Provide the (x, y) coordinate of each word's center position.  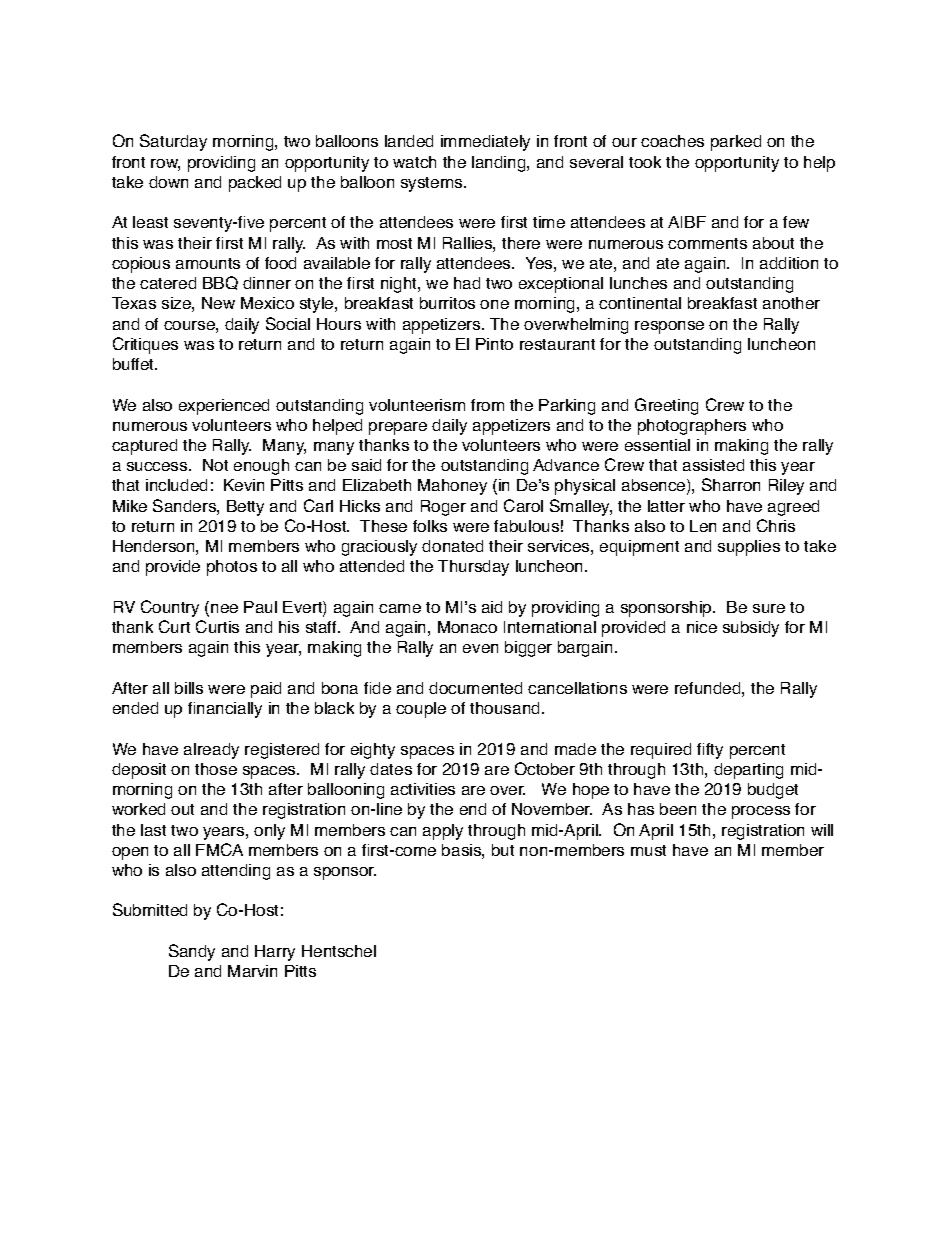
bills (189, 688)
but (503, 850)
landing (500, 164)
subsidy (751, 629)
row (165, 165)
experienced (224, 407)
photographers (692, 427)
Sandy (192, 952)
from (487, 405)
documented (475, 688)
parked (736, 143)
